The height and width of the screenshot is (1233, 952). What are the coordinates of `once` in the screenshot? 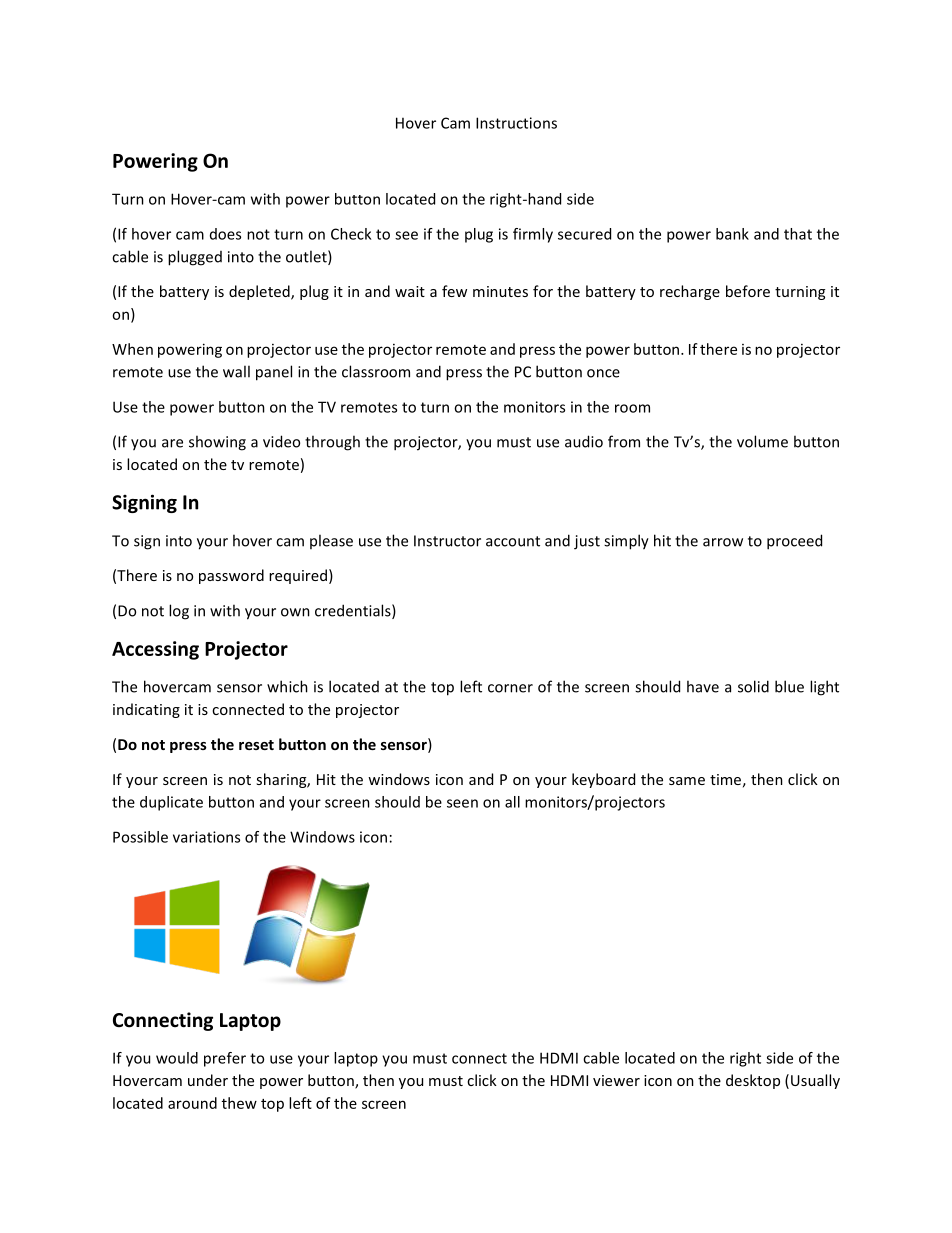 It's located at (603, 373).
